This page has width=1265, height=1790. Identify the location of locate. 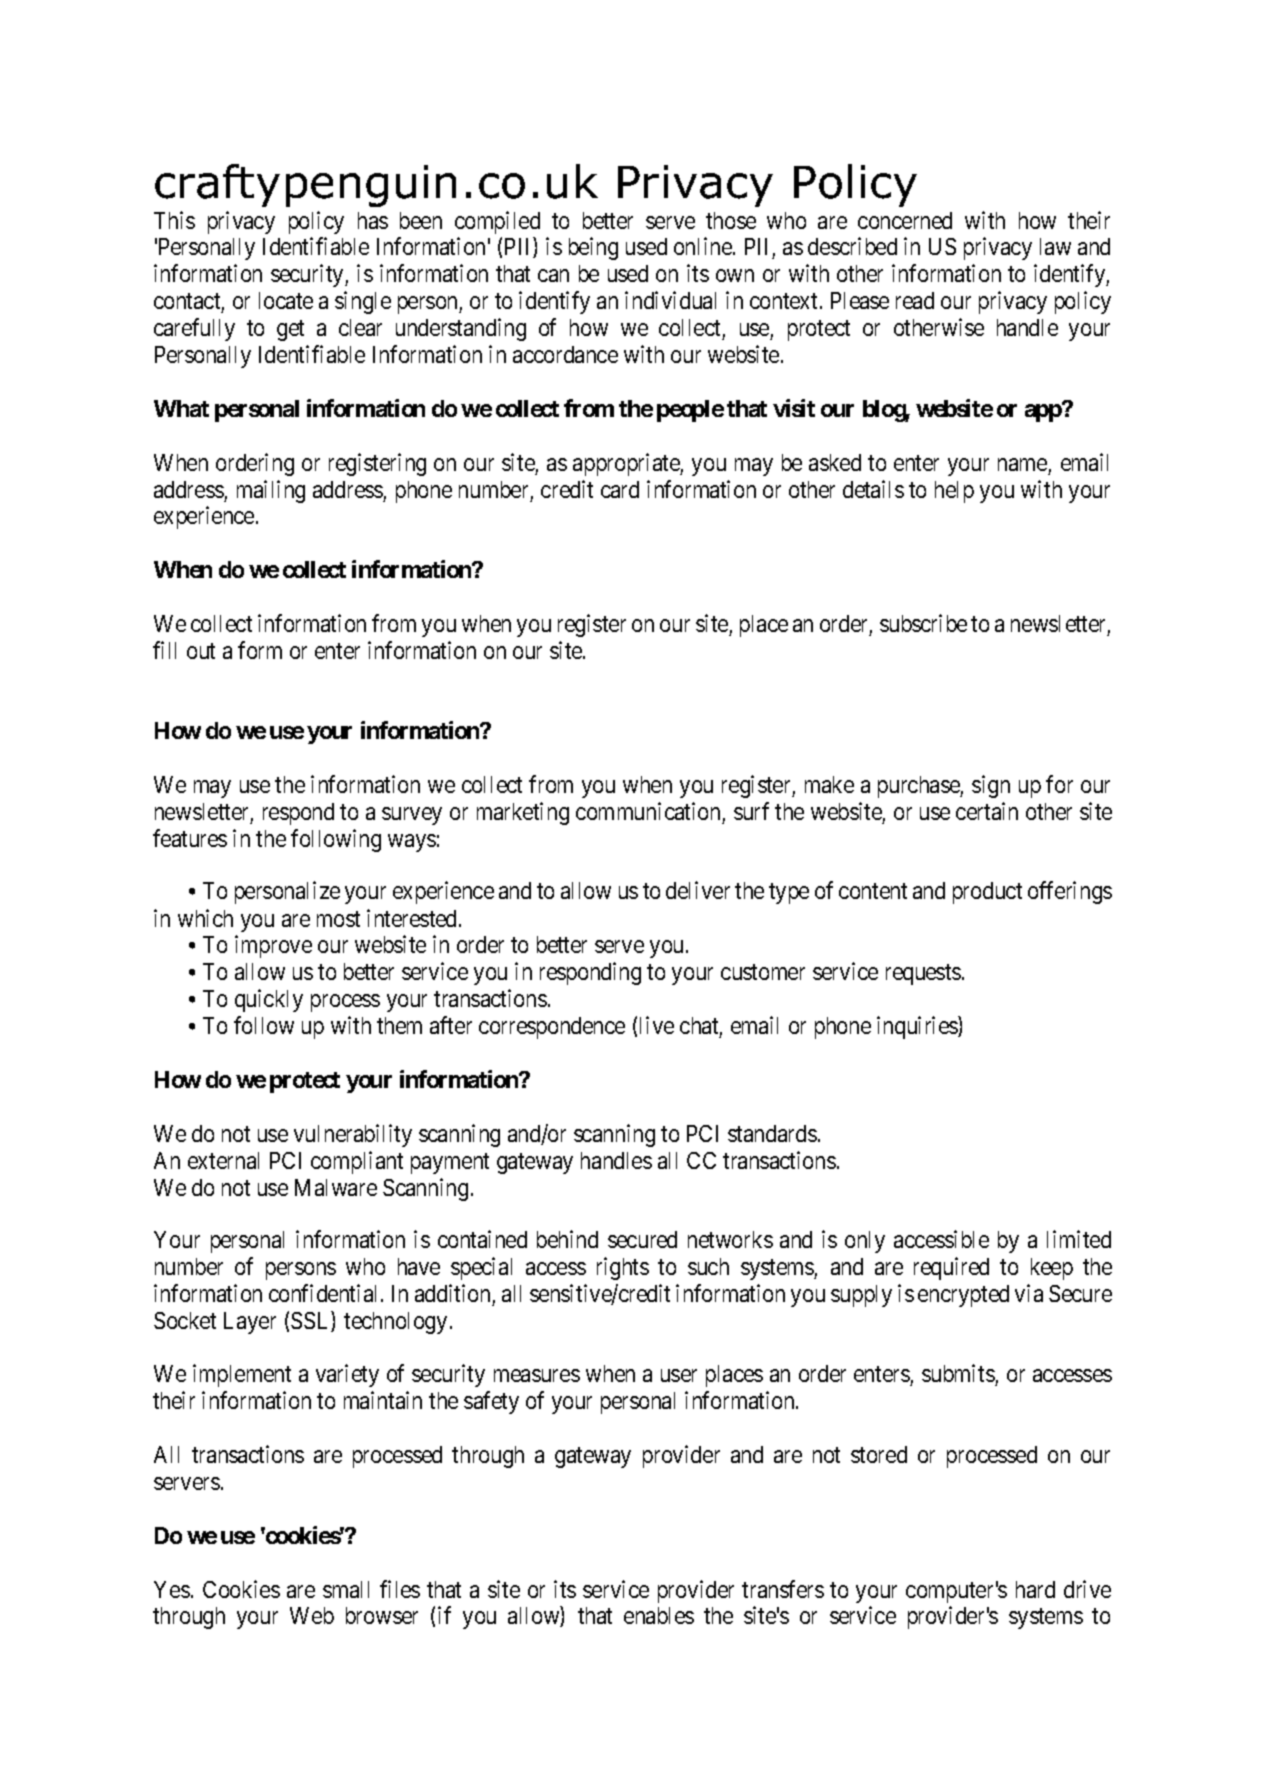
(286, 300).
